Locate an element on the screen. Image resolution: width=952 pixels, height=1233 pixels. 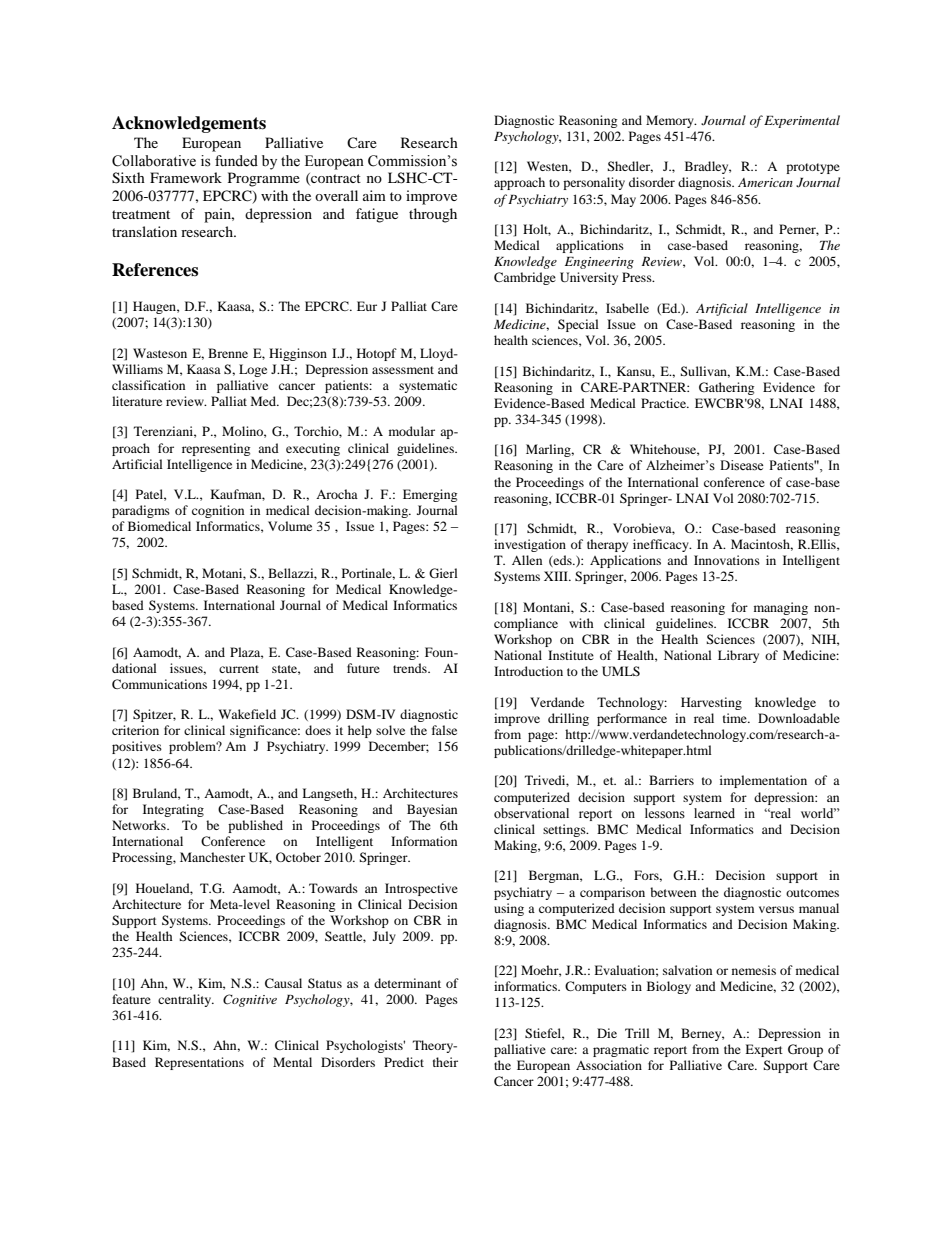
funded is located at coordinates (236, 161).
